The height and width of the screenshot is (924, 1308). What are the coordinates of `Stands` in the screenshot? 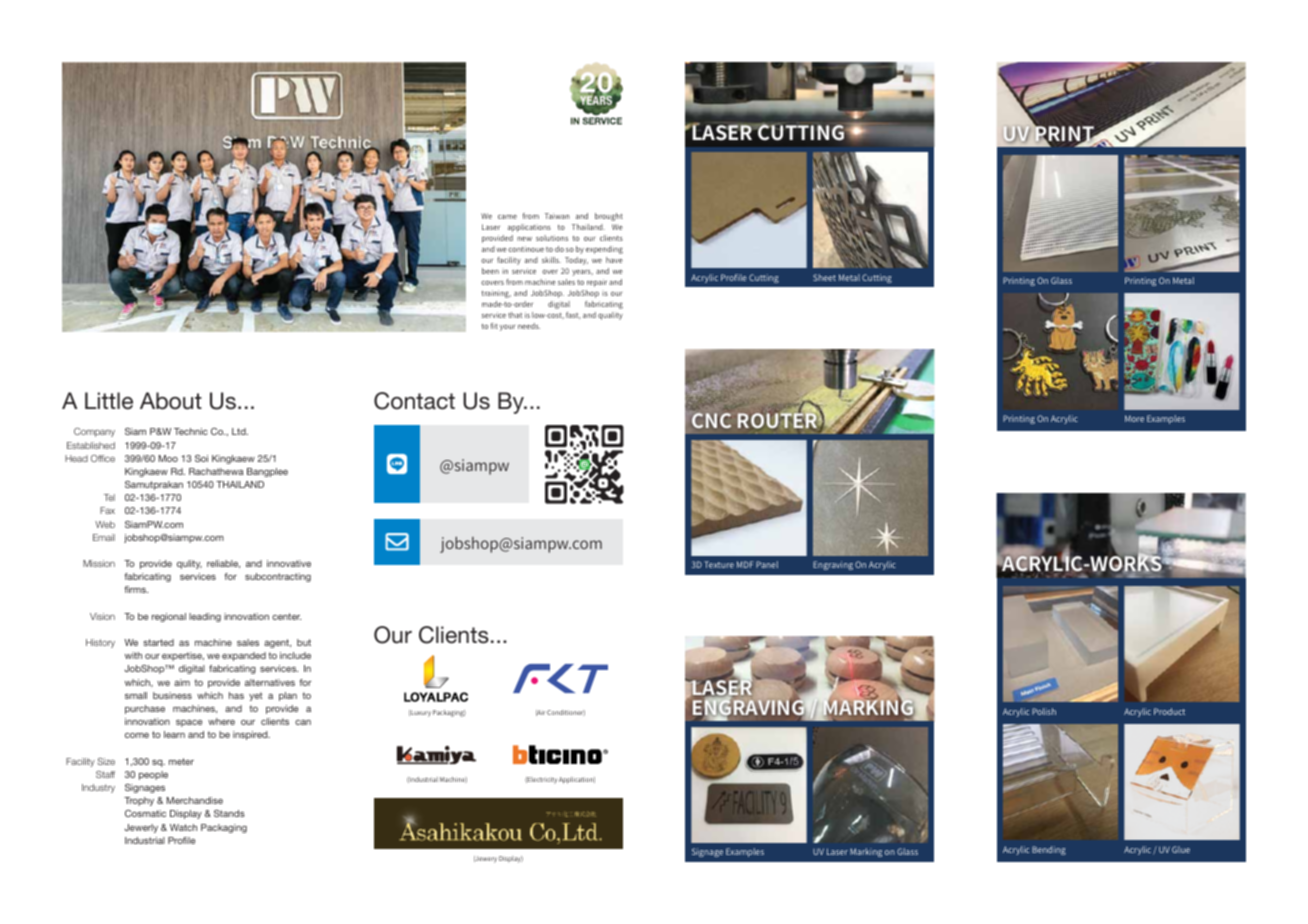 It's located at (229, 813).
